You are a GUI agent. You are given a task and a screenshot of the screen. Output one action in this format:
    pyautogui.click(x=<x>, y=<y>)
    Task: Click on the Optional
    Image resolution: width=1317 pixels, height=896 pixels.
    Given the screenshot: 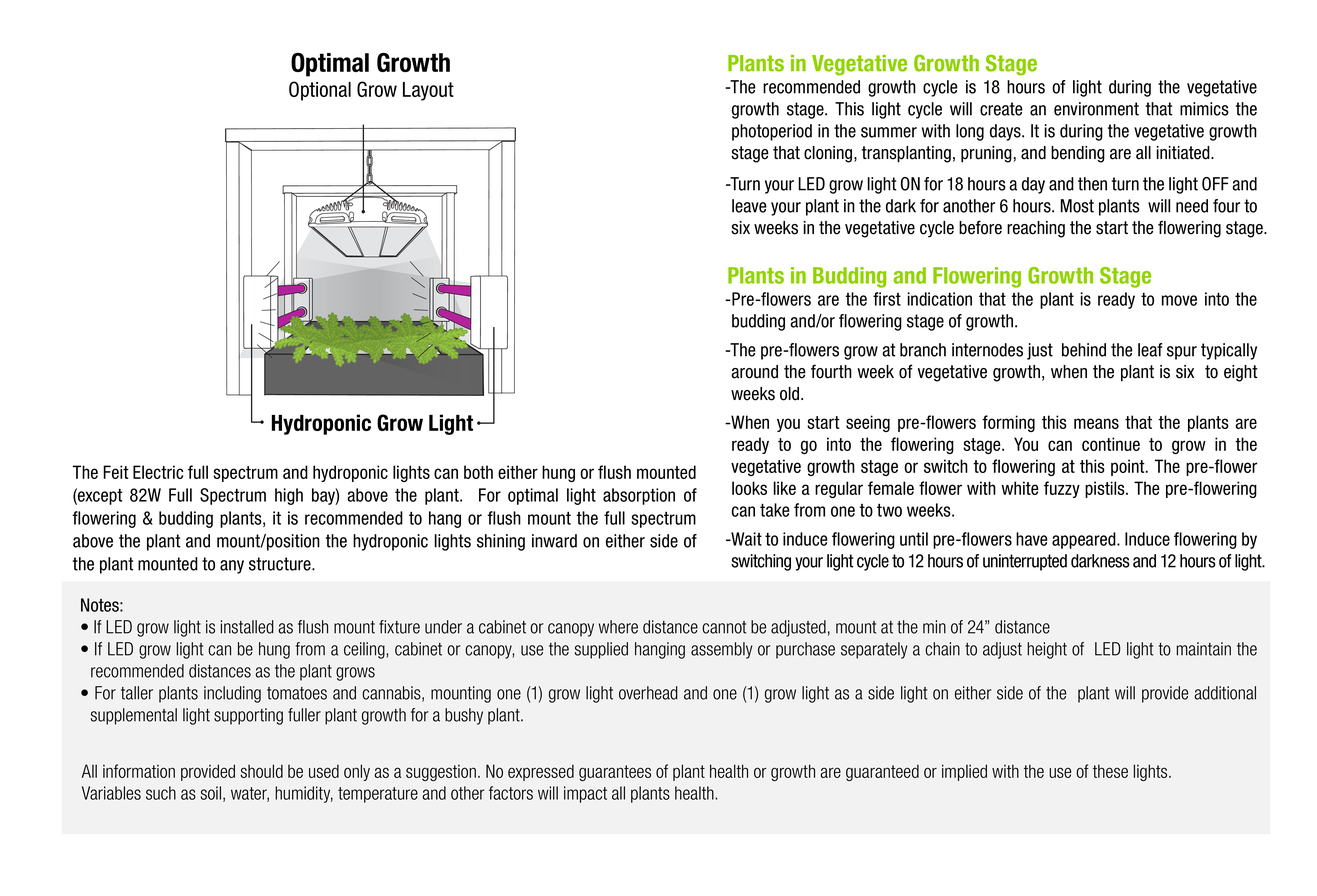 What is the action you would take?
    pyautogui.click(x=320, y=91)
